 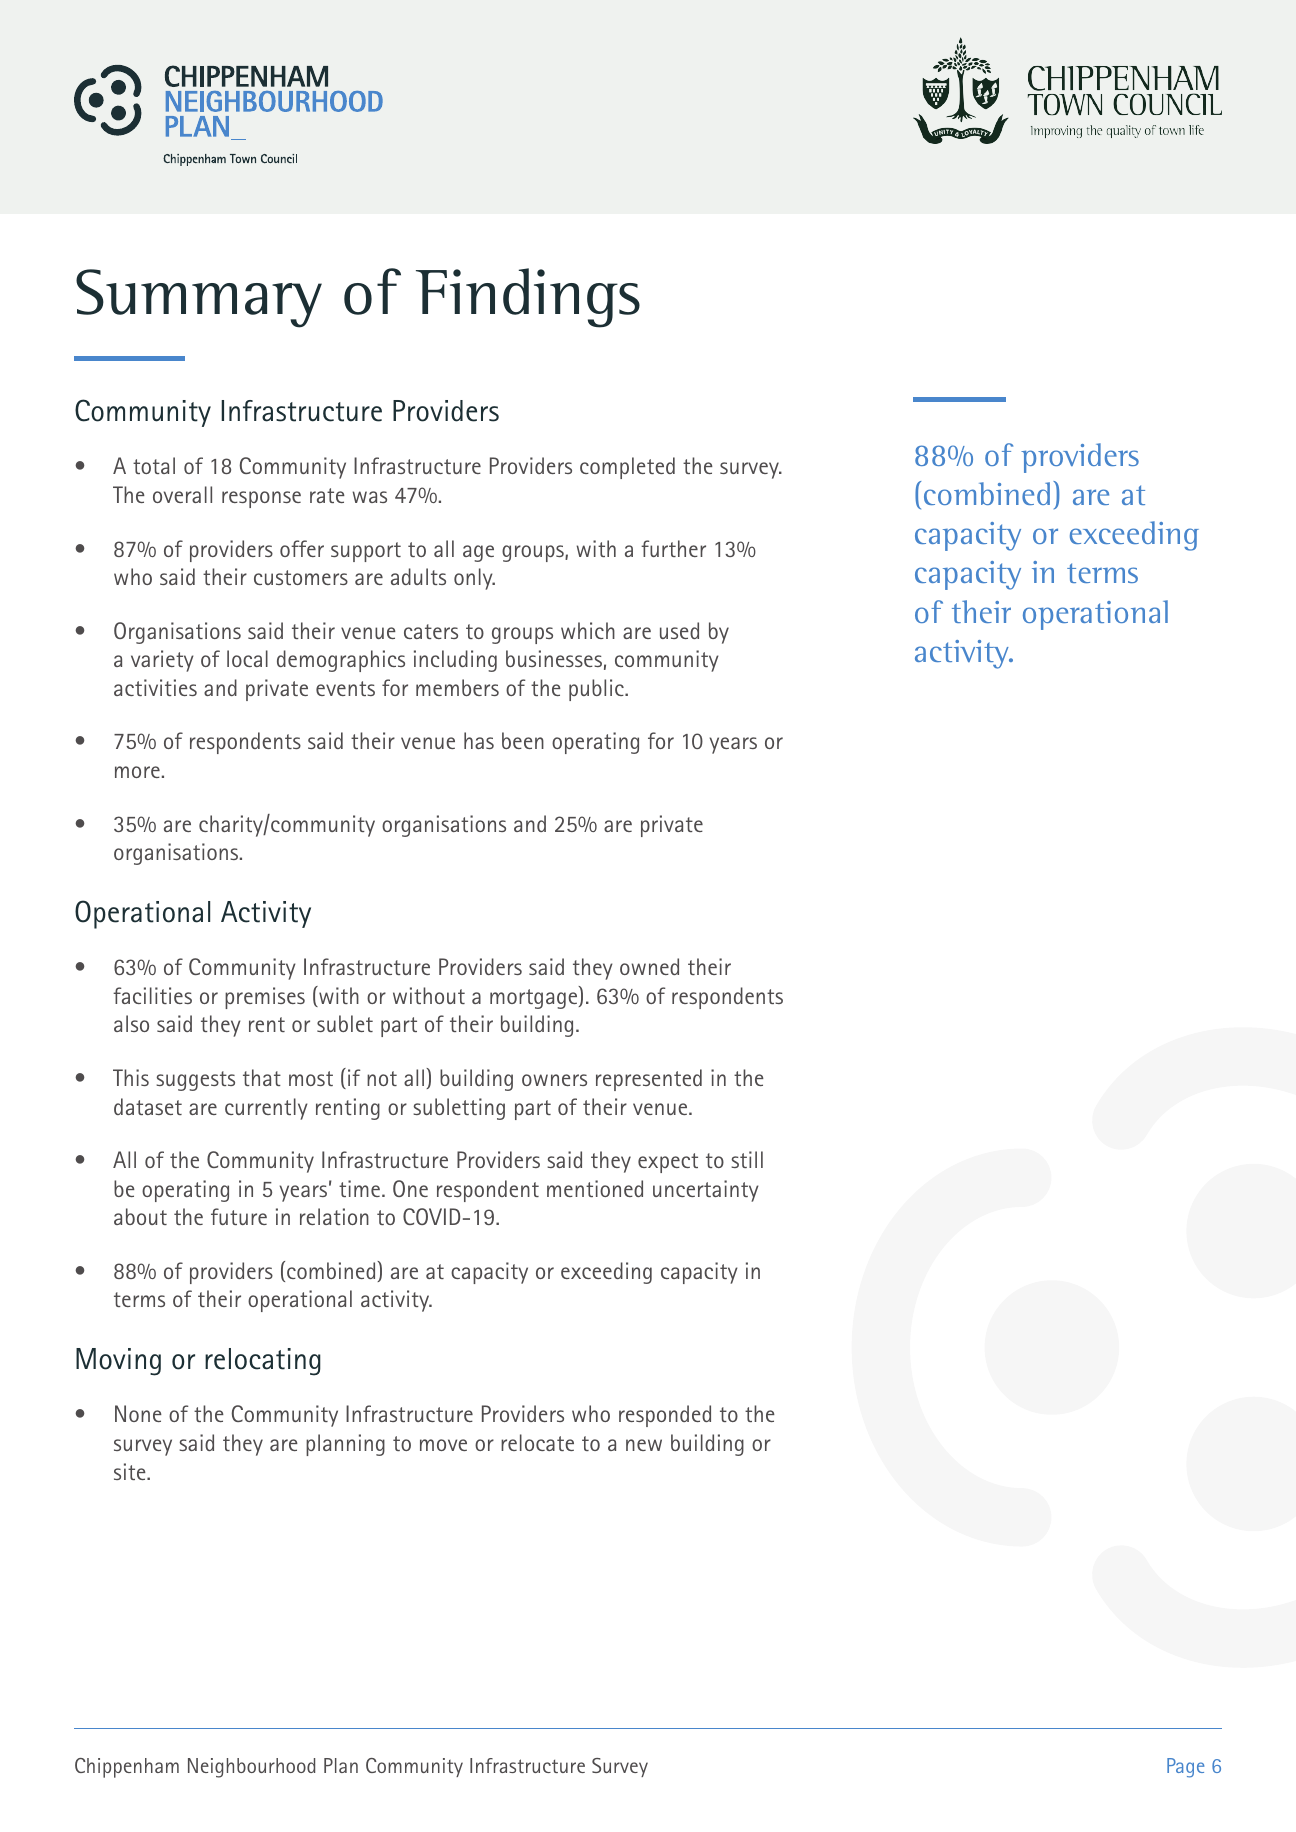 What do you see at coordinates (644, 1445) in the screenshot?
I see `new` at bounding box center [644, 1445].
